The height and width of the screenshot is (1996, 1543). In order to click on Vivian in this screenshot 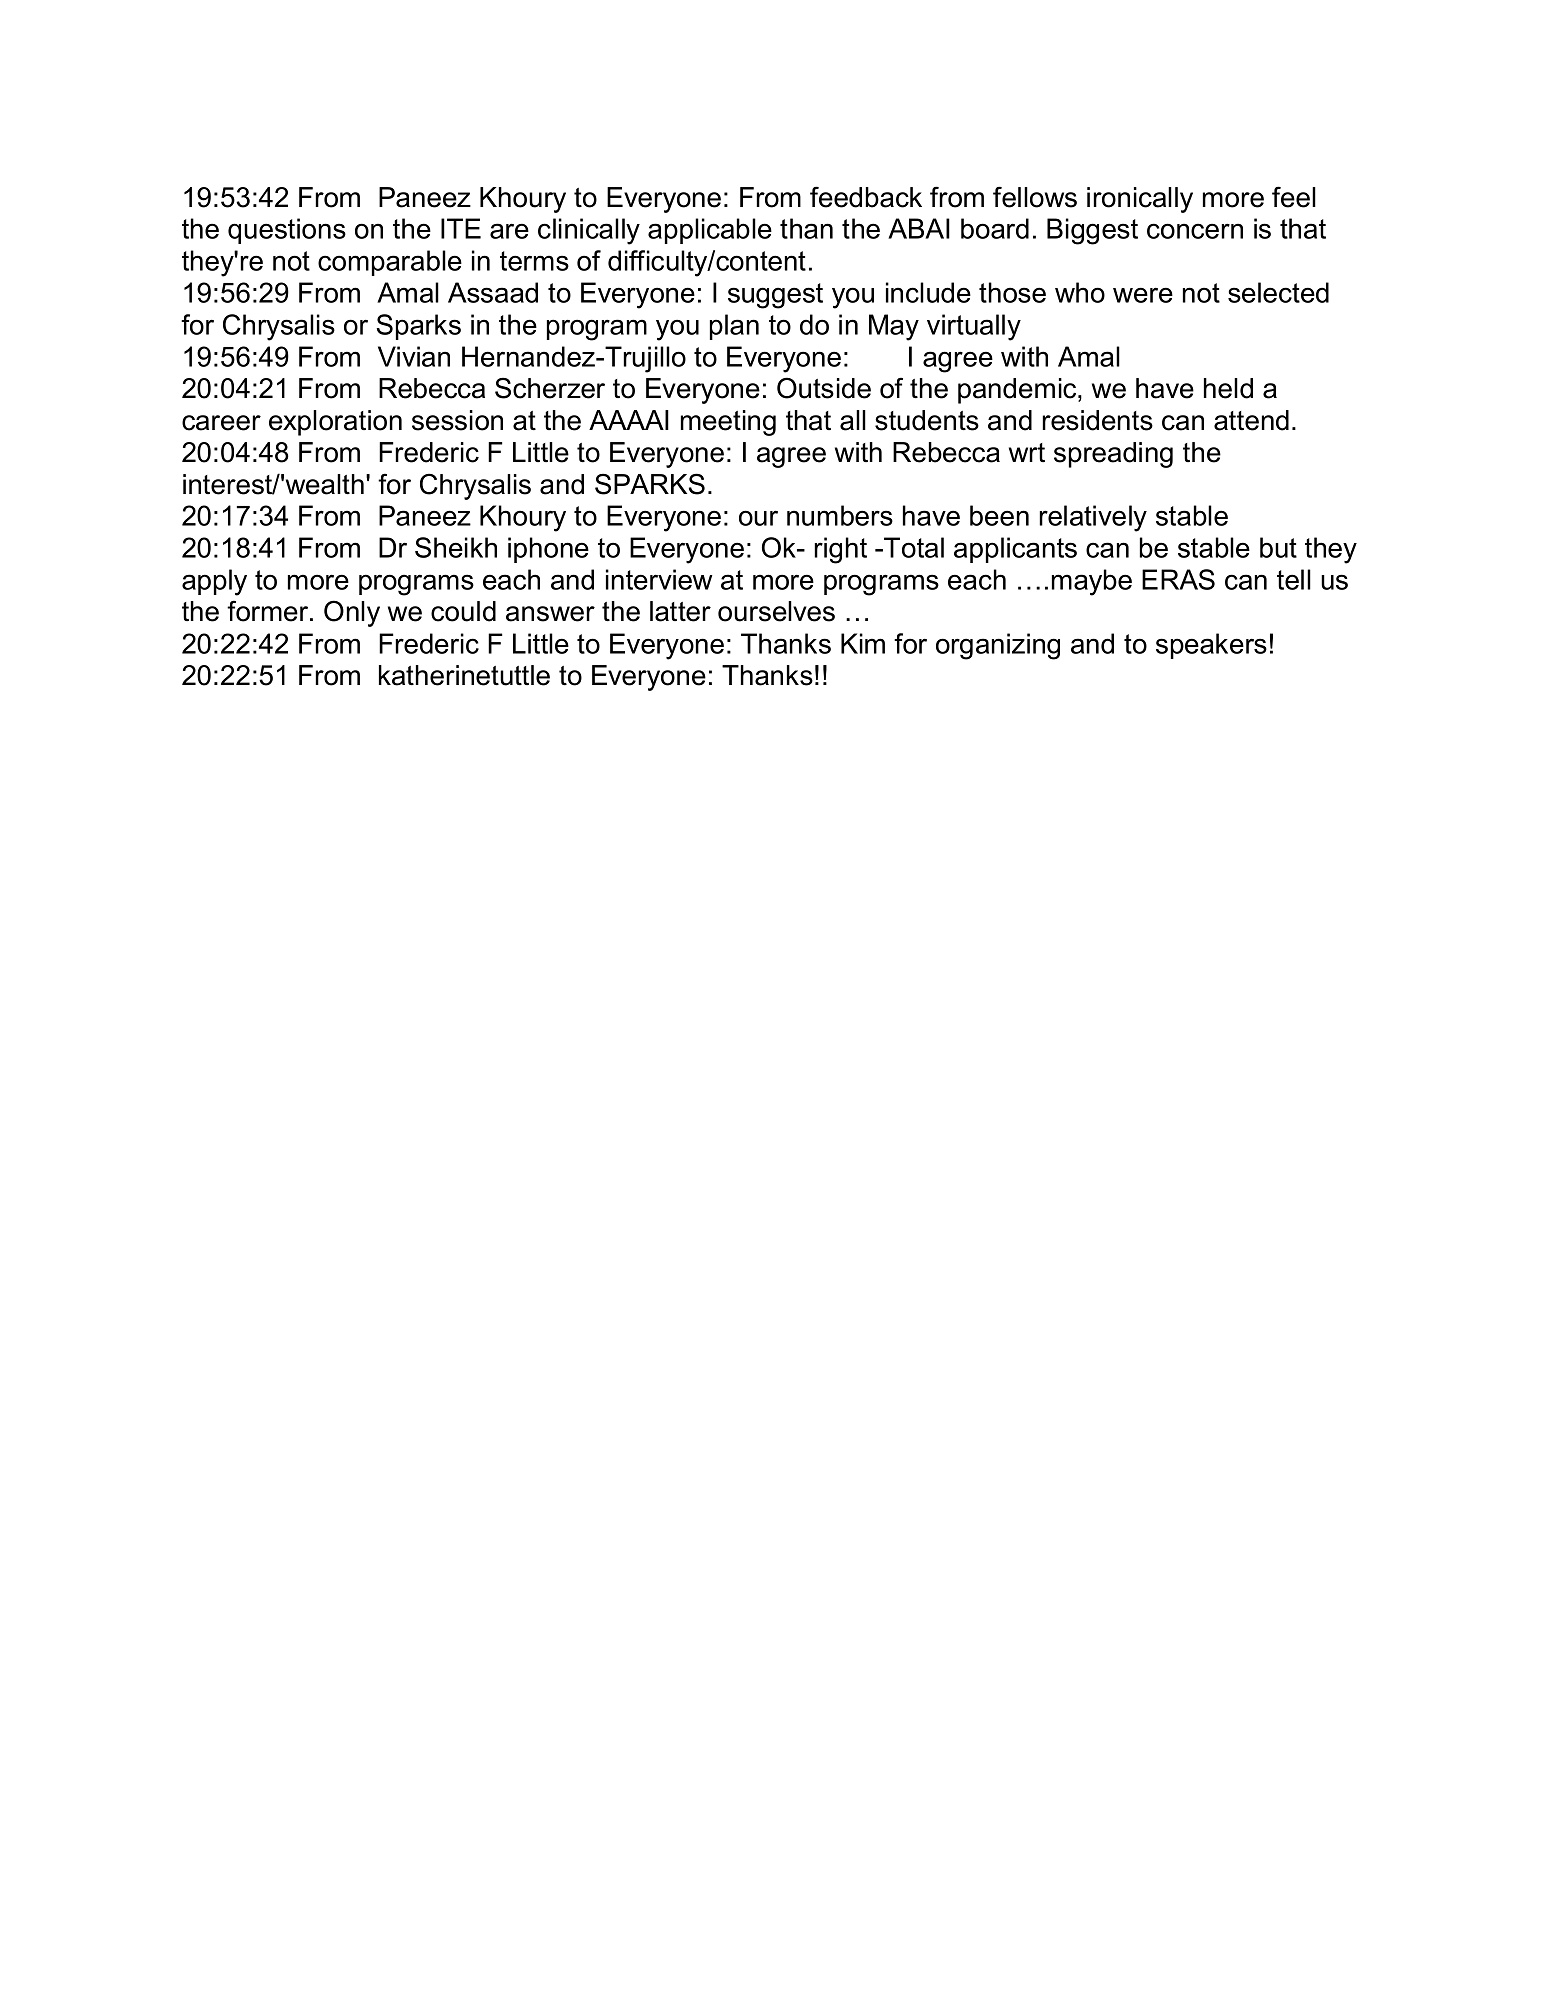, I will do `click(414, 356)`.
